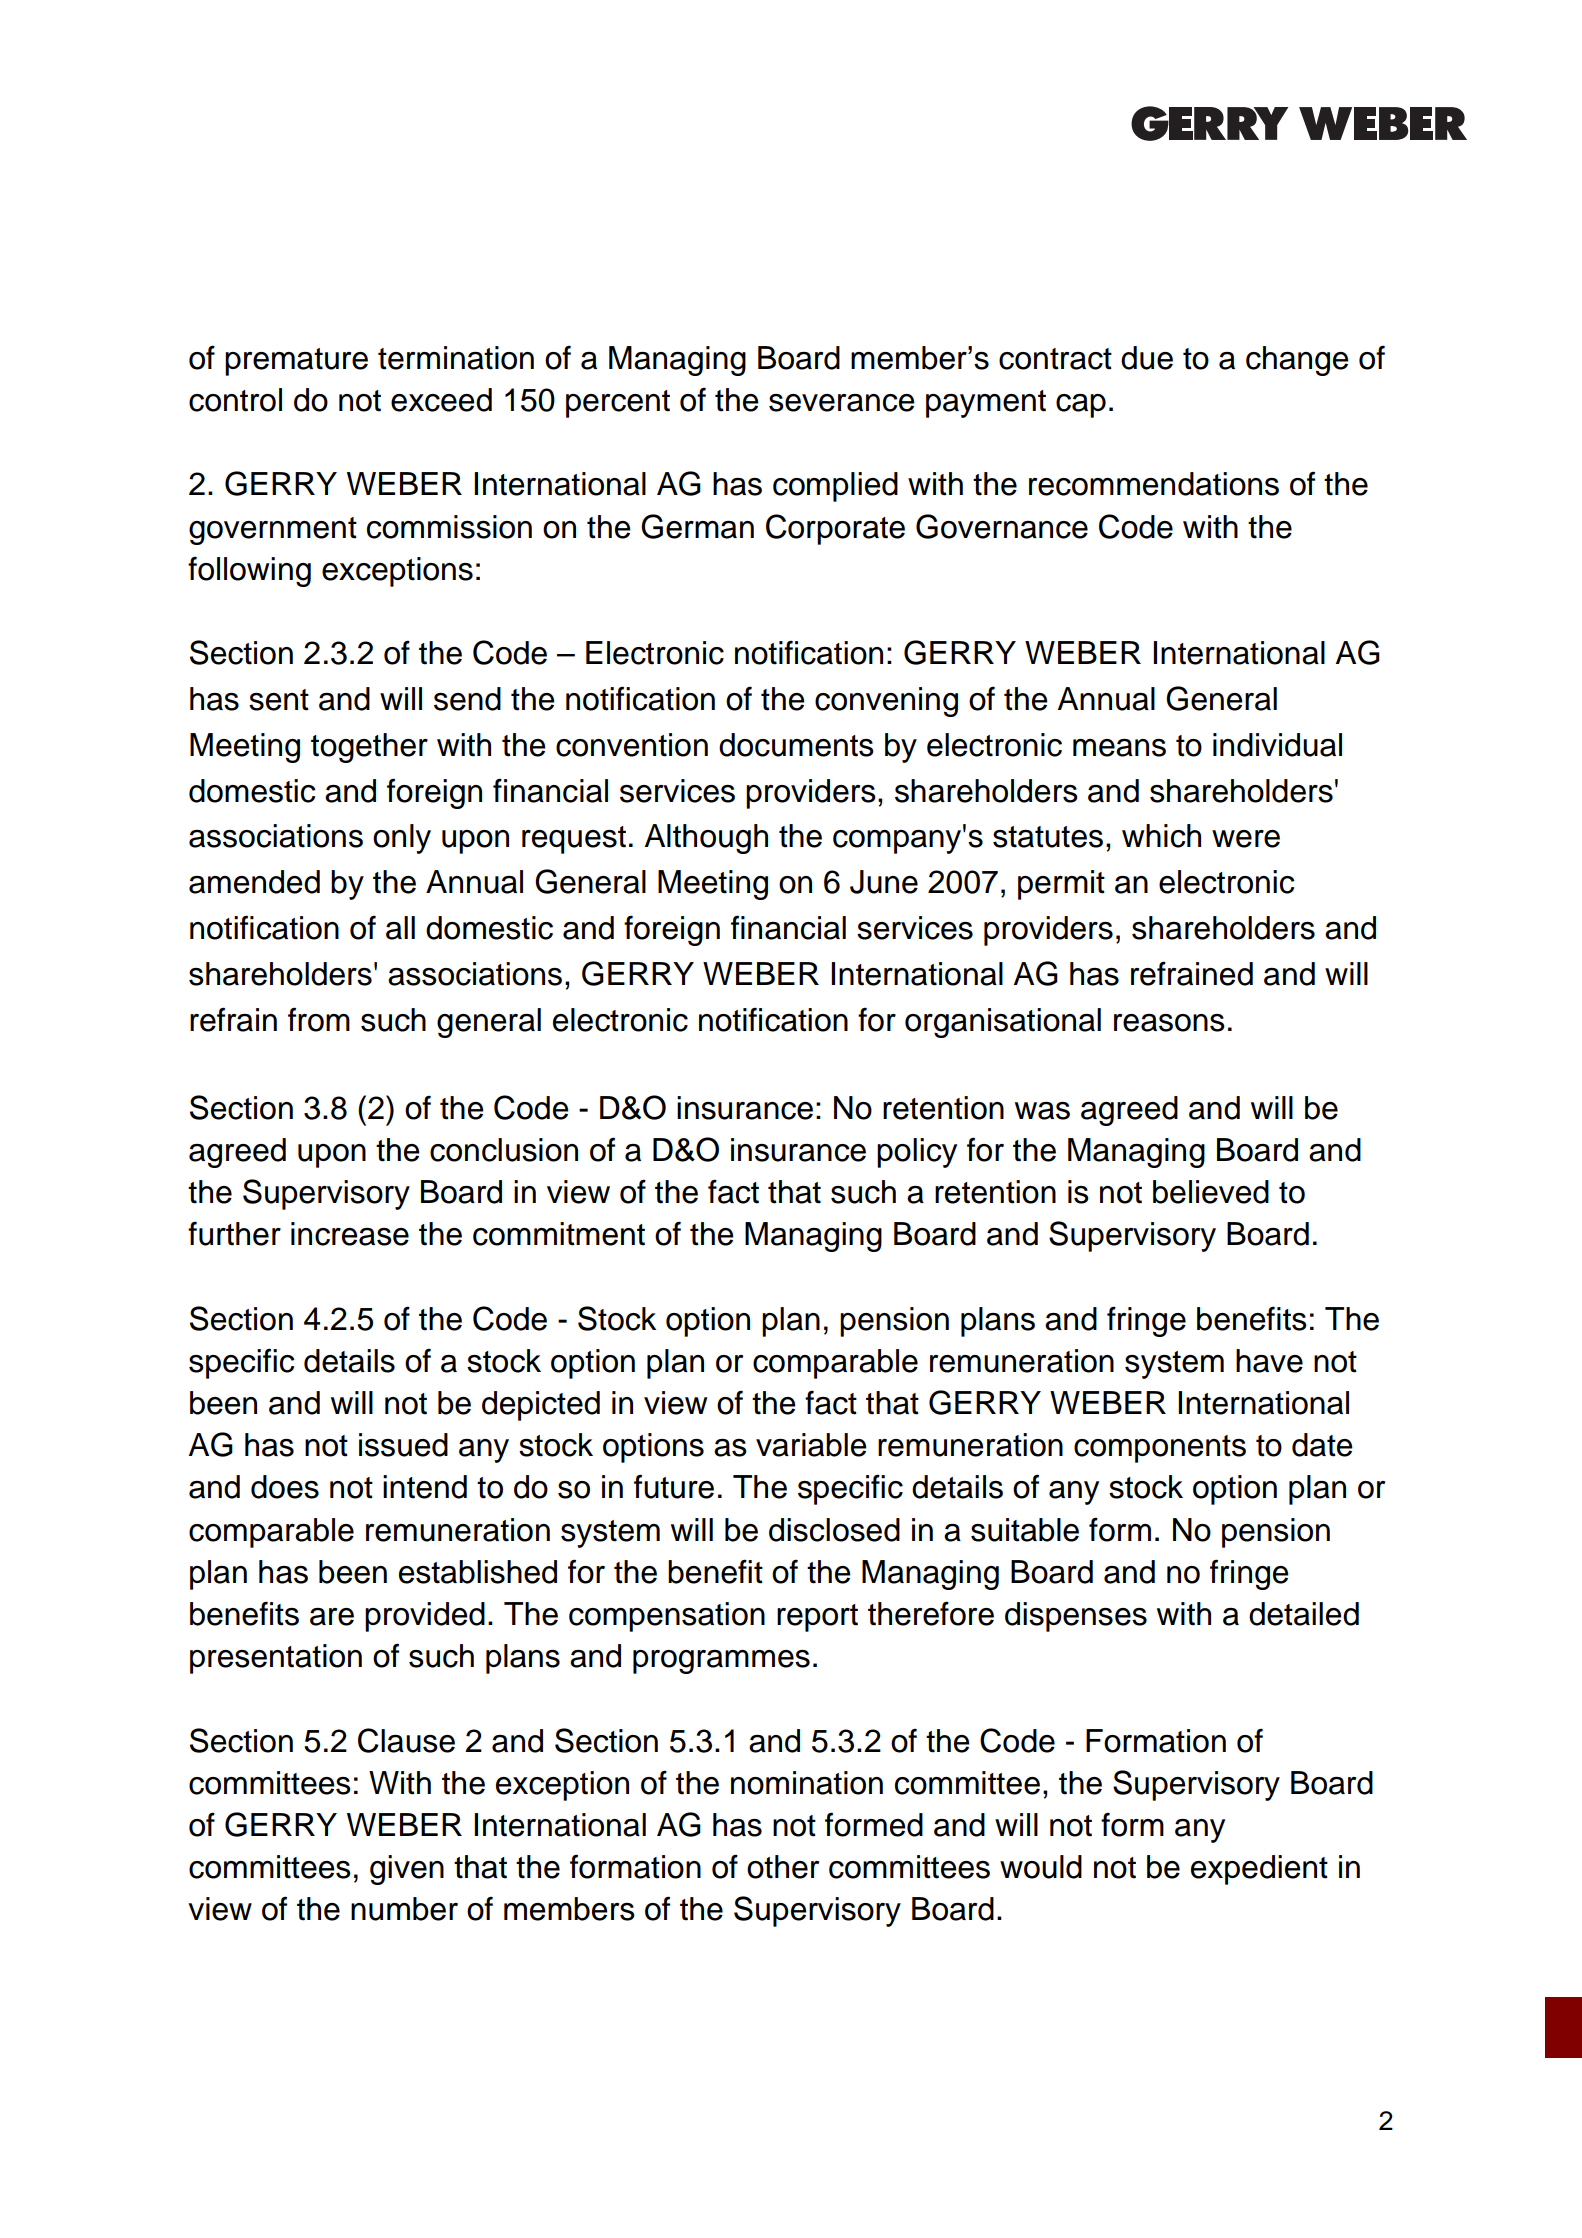 This image has width=1582, height=2238. Describe the element at coordinates (400, 928) in the image. I see `all` at that location.
